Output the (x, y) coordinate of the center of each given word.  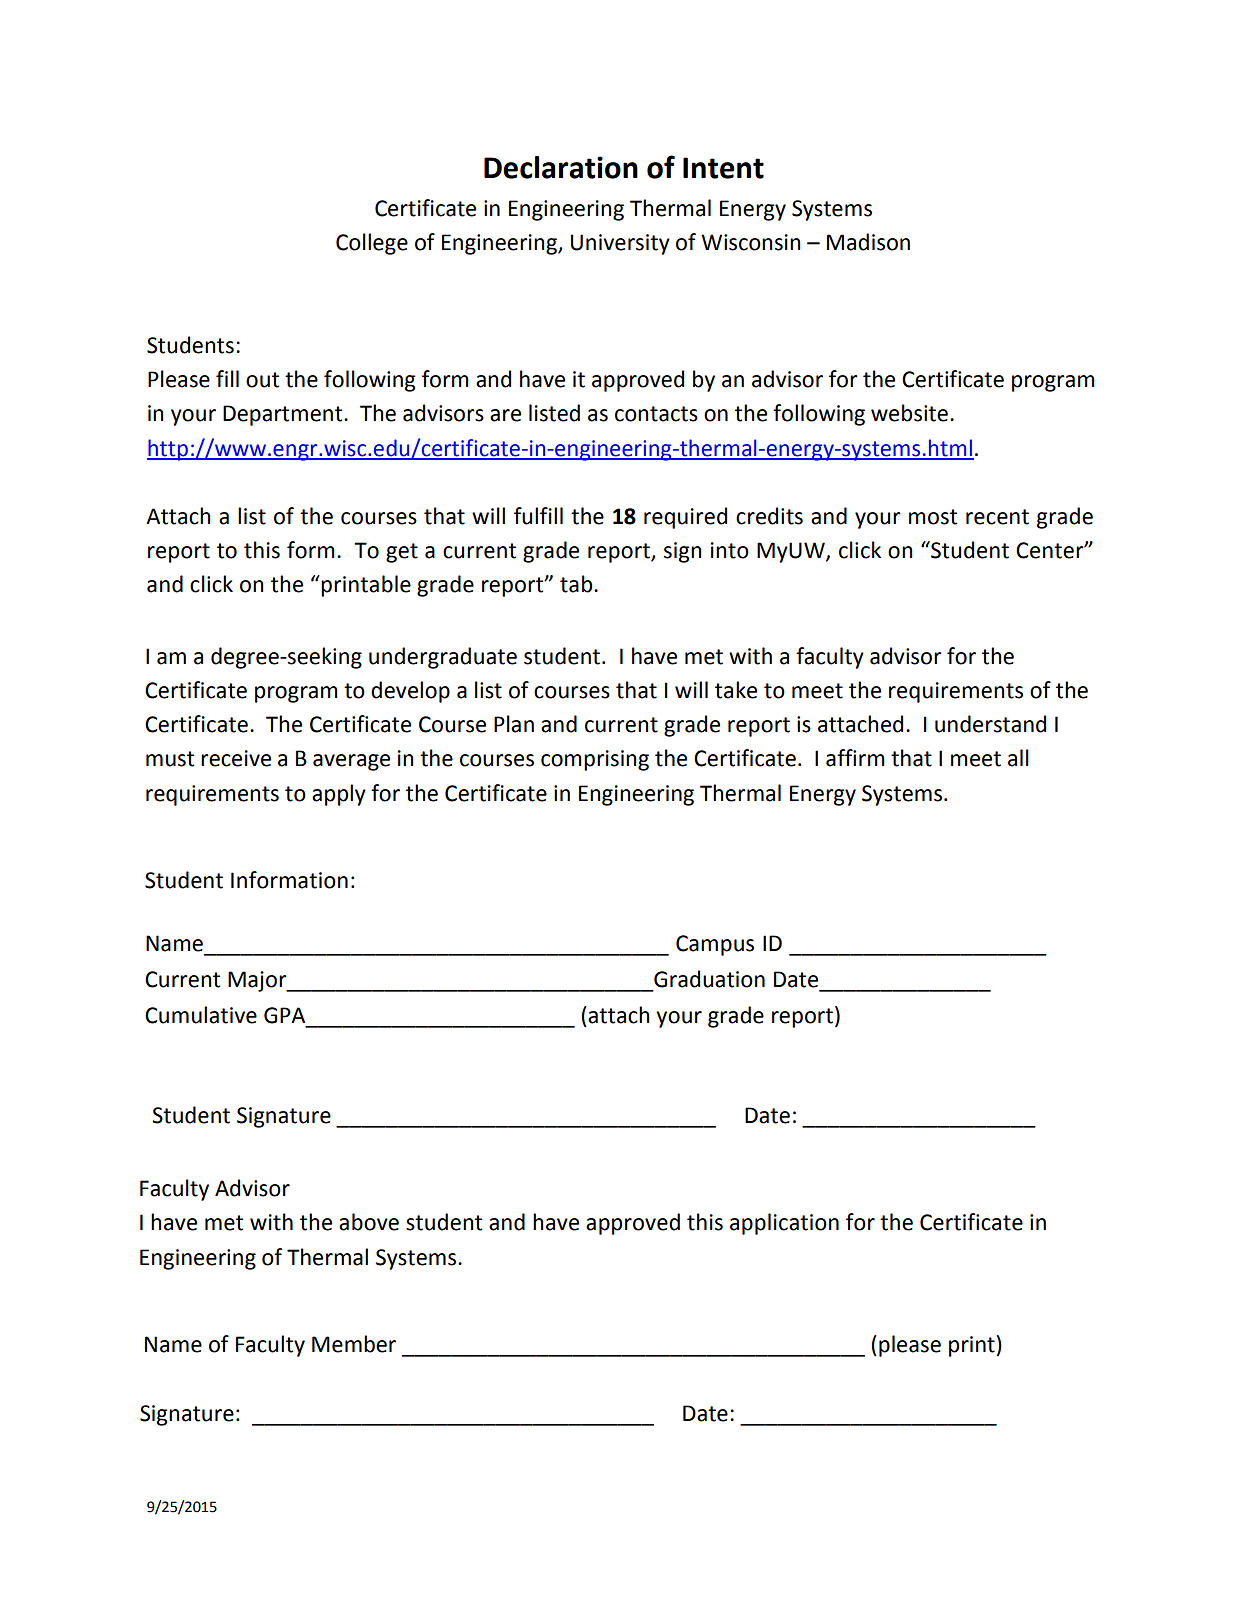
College (372, 244)
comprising (595, 760)
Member (354, 1344)
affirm (855, 758)
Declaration (561, 167)
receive (236, 758)
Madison (868, 242)
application (784, 1224)
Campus (715, 945)
